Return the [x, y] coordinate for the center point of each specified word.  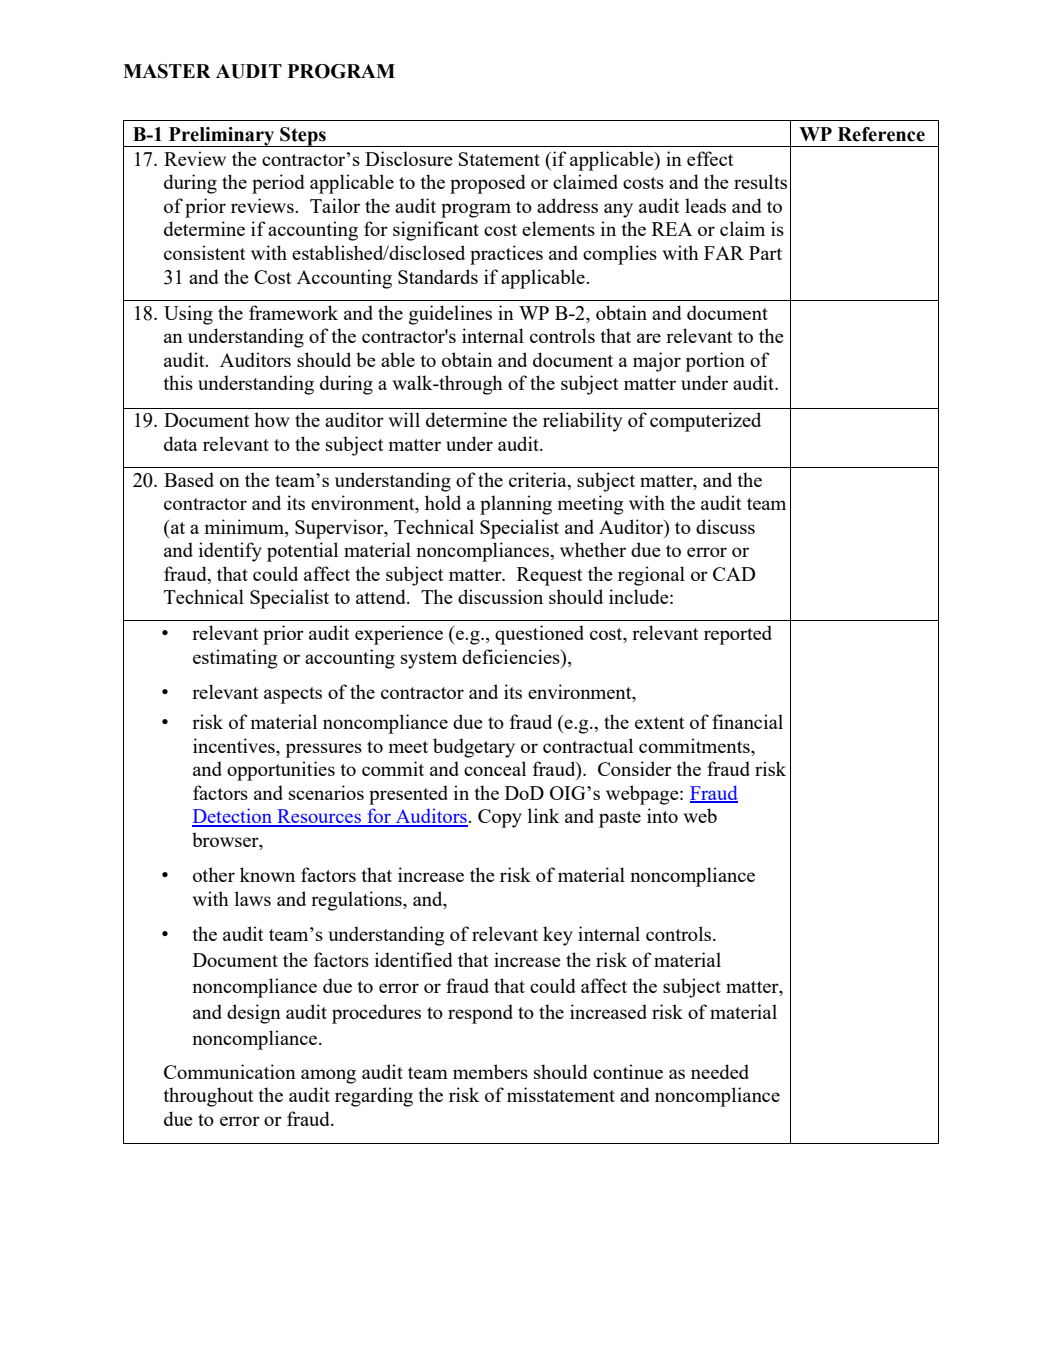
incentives [235, 745]
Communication [230, 1071]
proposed [488, 184]
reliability [582, 422]
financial [747, 721]
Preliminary [222, 137]
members [490, 1071]
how [272, 419]
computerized [705, 422]
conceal [495, 768]
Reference [881, 134]
